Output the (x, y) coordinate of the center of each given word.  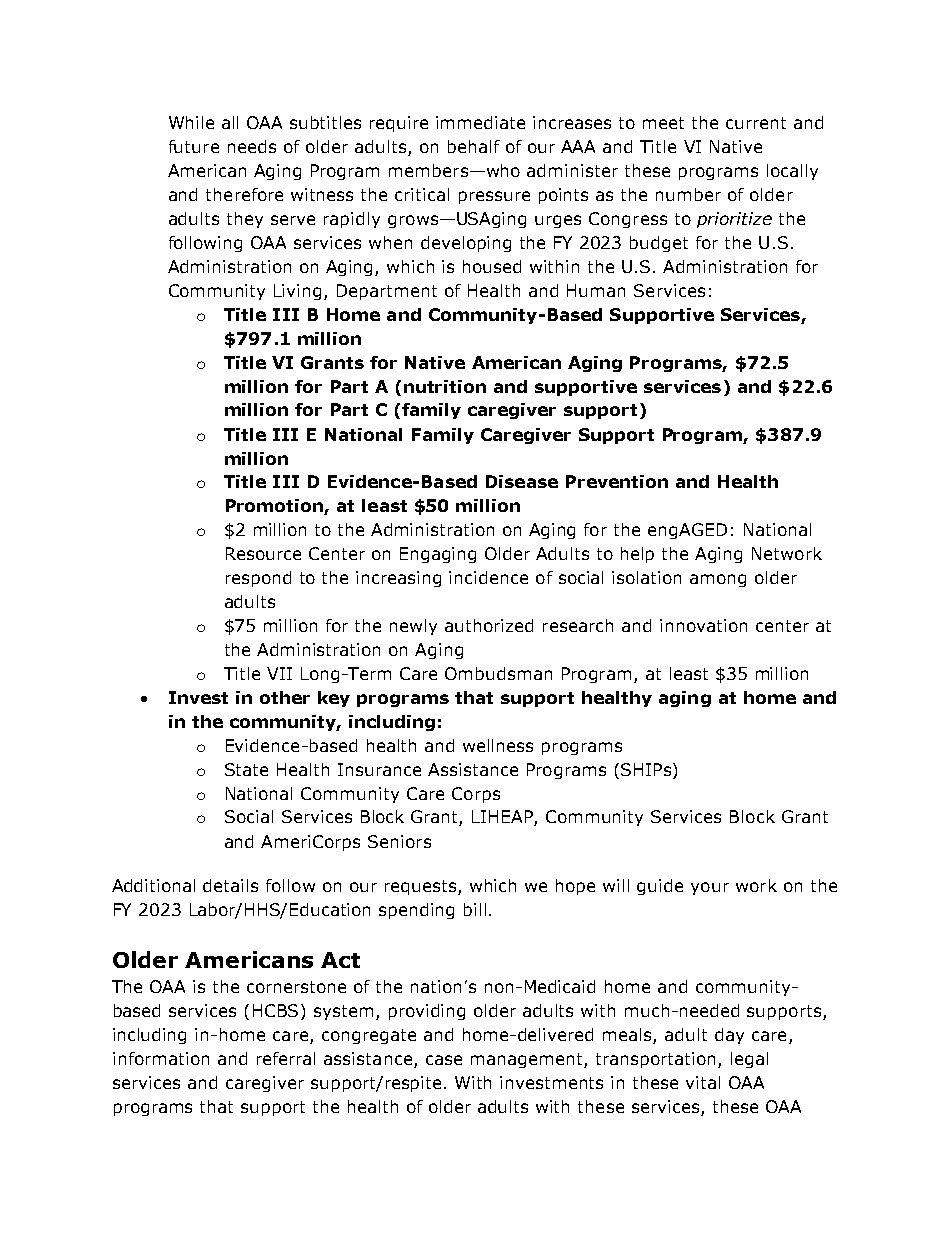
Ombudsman (498, 673)
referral (286, 1058)
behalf (474, 146)
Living (297, 292)
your (710, 888)
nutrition (445, 386)
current (756, 123)
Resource (263, 553)
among (718, 580)
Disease (522, 481)
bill (475, 909)
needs (252, 146)
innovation (703, 625)
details (230, 885)
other (285, 697)
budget (659, 244)
